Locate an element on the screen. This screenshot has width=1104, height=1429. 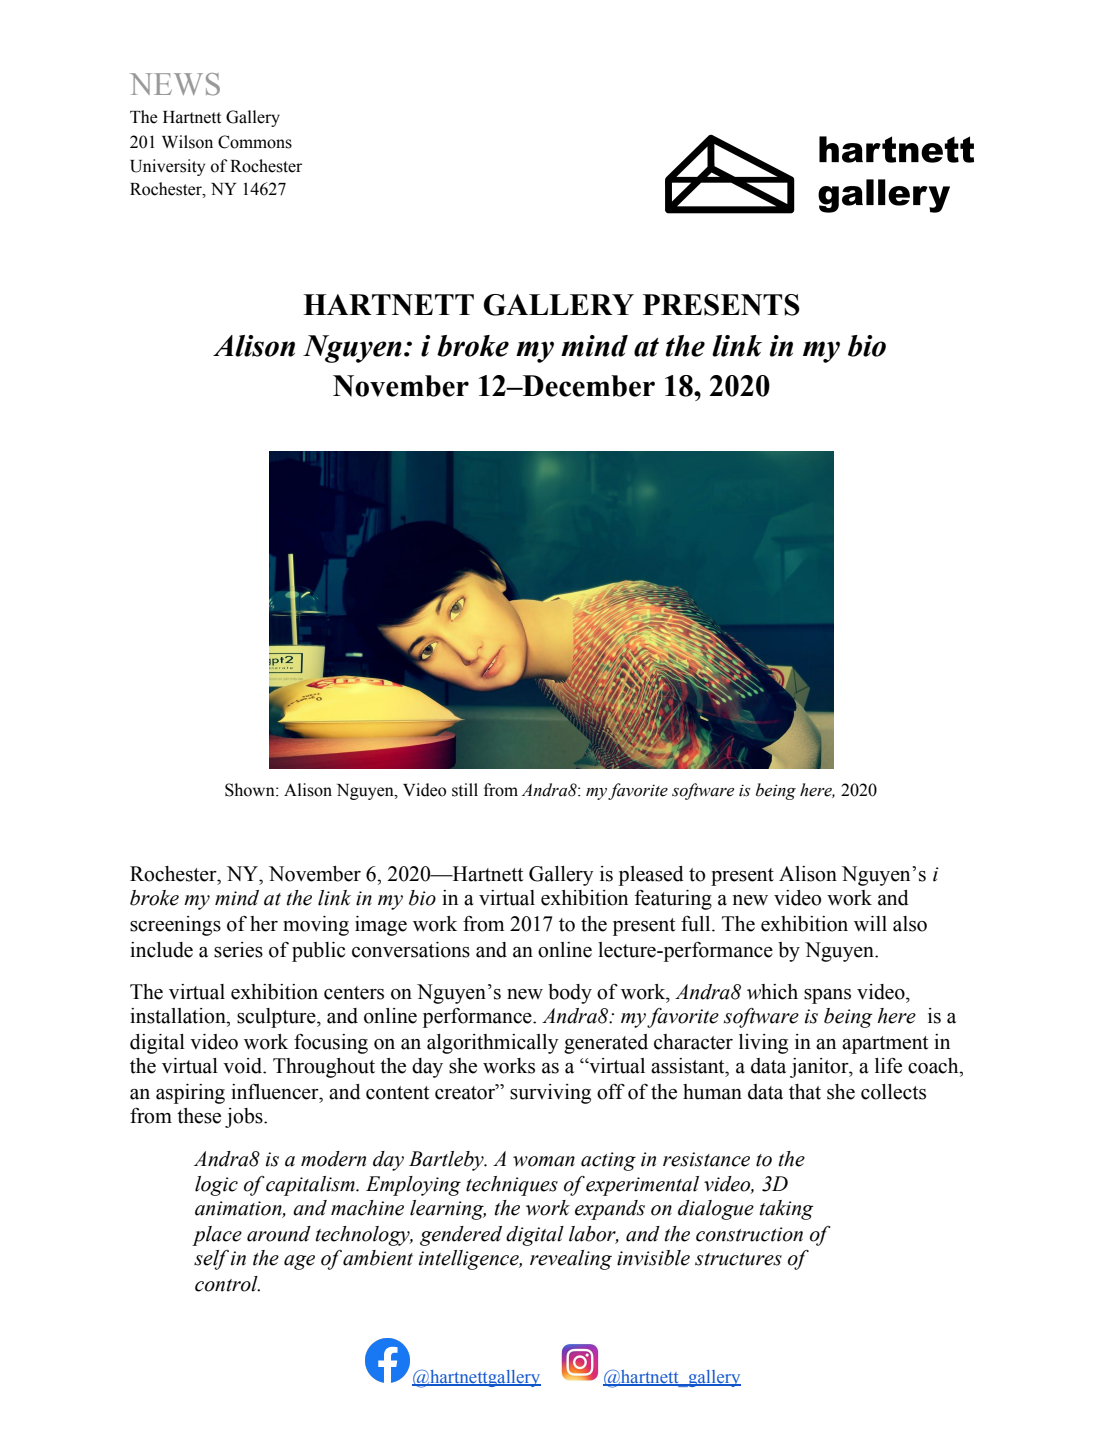
Commons is located at coordinates (255, 142).
